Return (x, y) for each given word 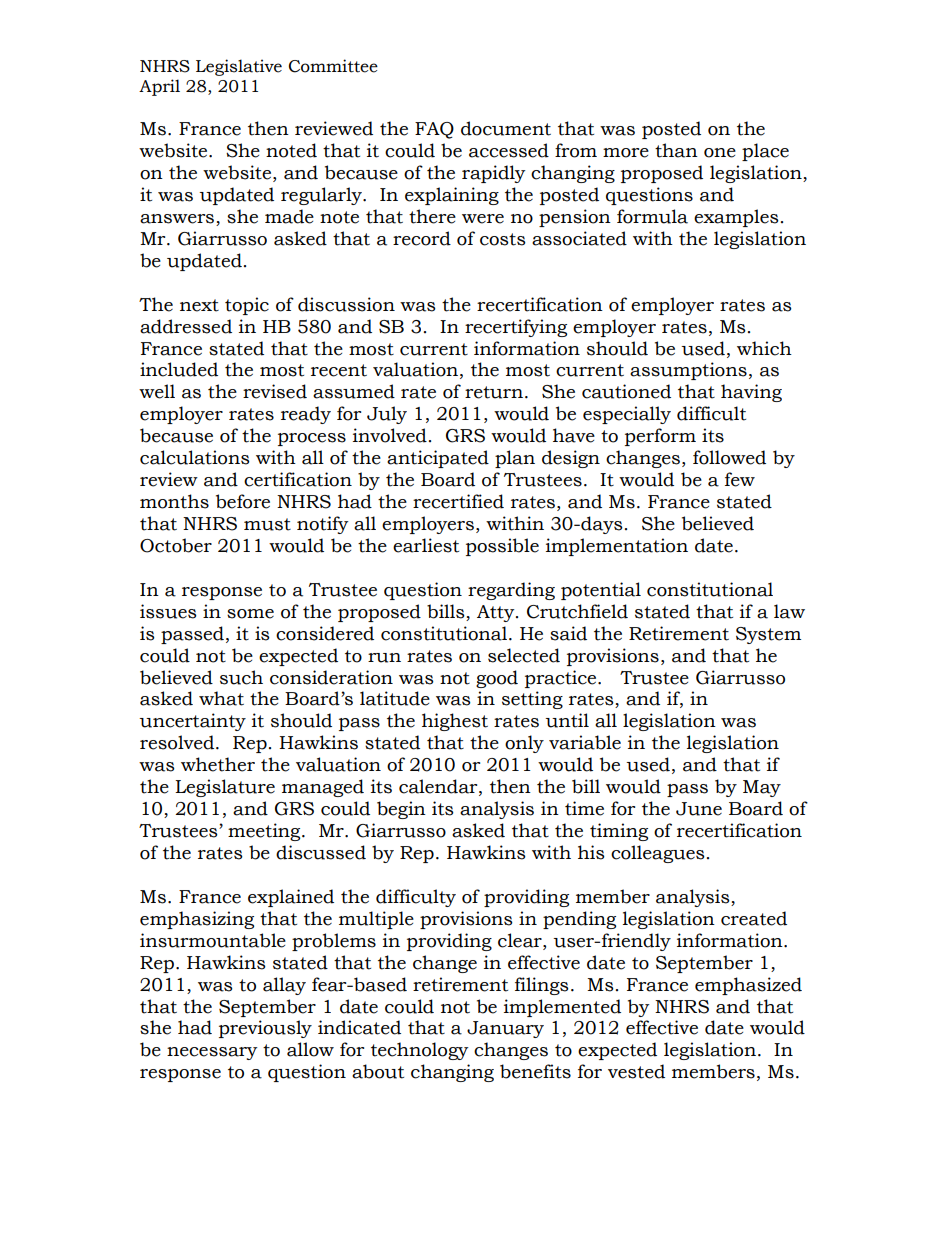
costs (503, 239)
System (768, 635)
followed (729, 457)
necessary (212, 1053)
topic (247, 306)
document (506, 128)
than (676, 150)
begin (401, 810)
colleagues (658, 854)
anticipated (438, 459)
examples (736, 218)
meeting (265, 832)
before (243, 501)
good (497, 679)
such (241, 677)
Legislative (239, 67)
